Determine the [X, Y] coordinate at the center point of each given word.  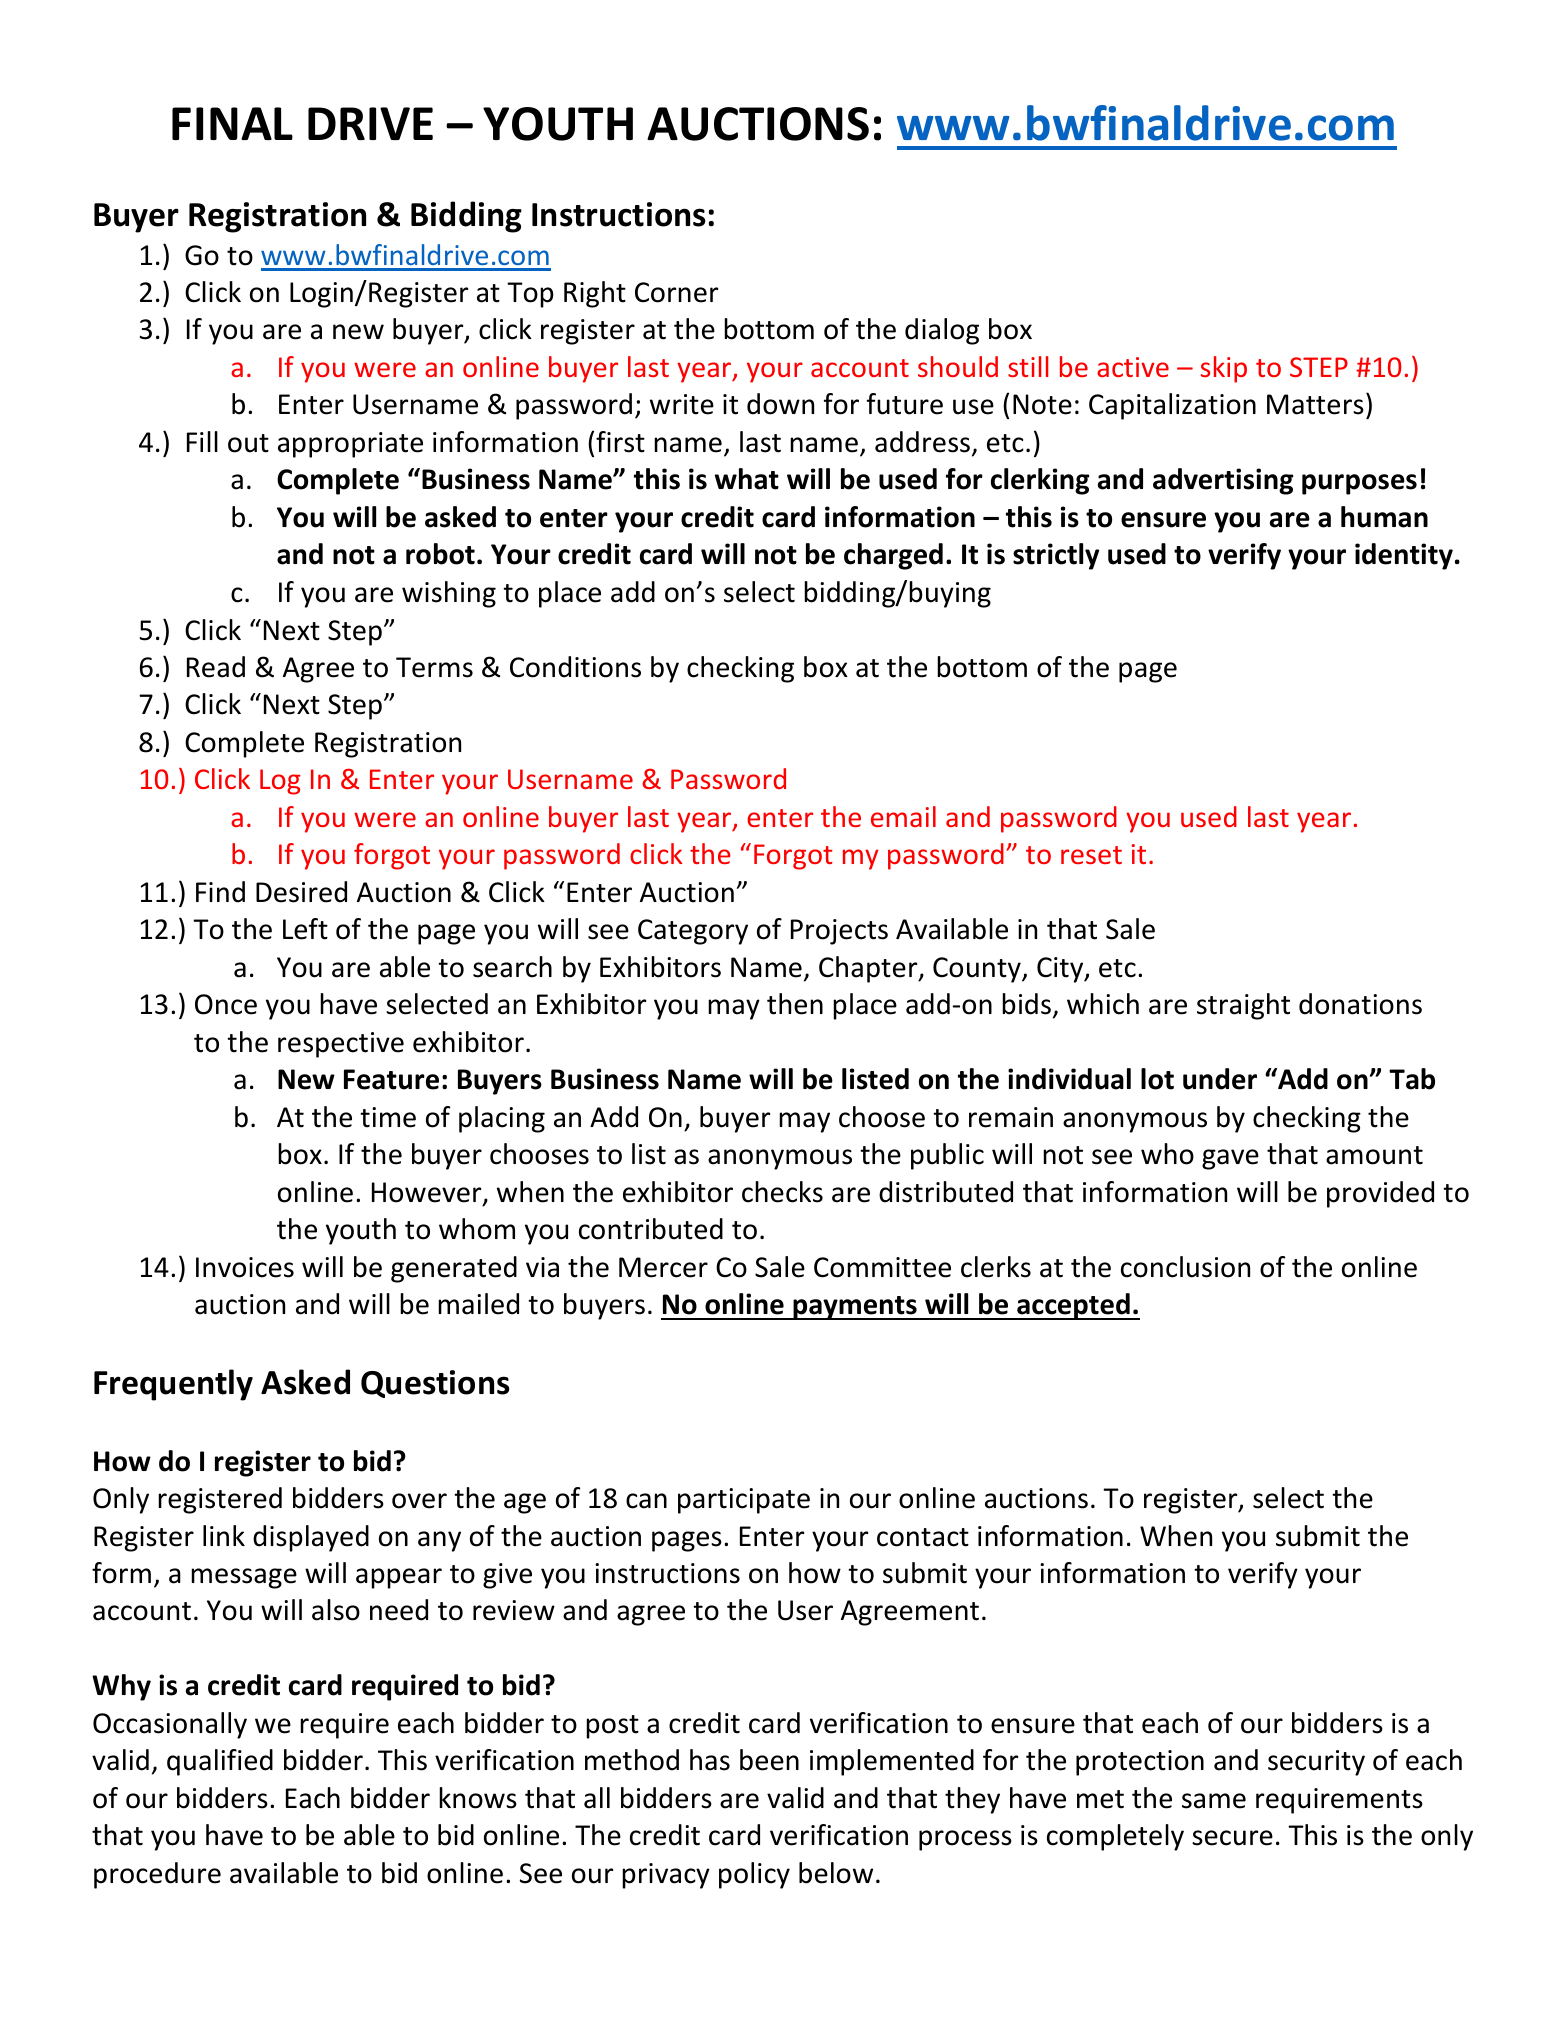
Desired [301, 892]
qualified [220, 1762]
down [780, 404]
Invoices [245, 1267]
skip [1224, 369]
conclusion [1185, 1267]
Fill [202, 441]
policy [754, 1875]
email [903, 816]
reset [1091, 855]
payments [855, 1308]
